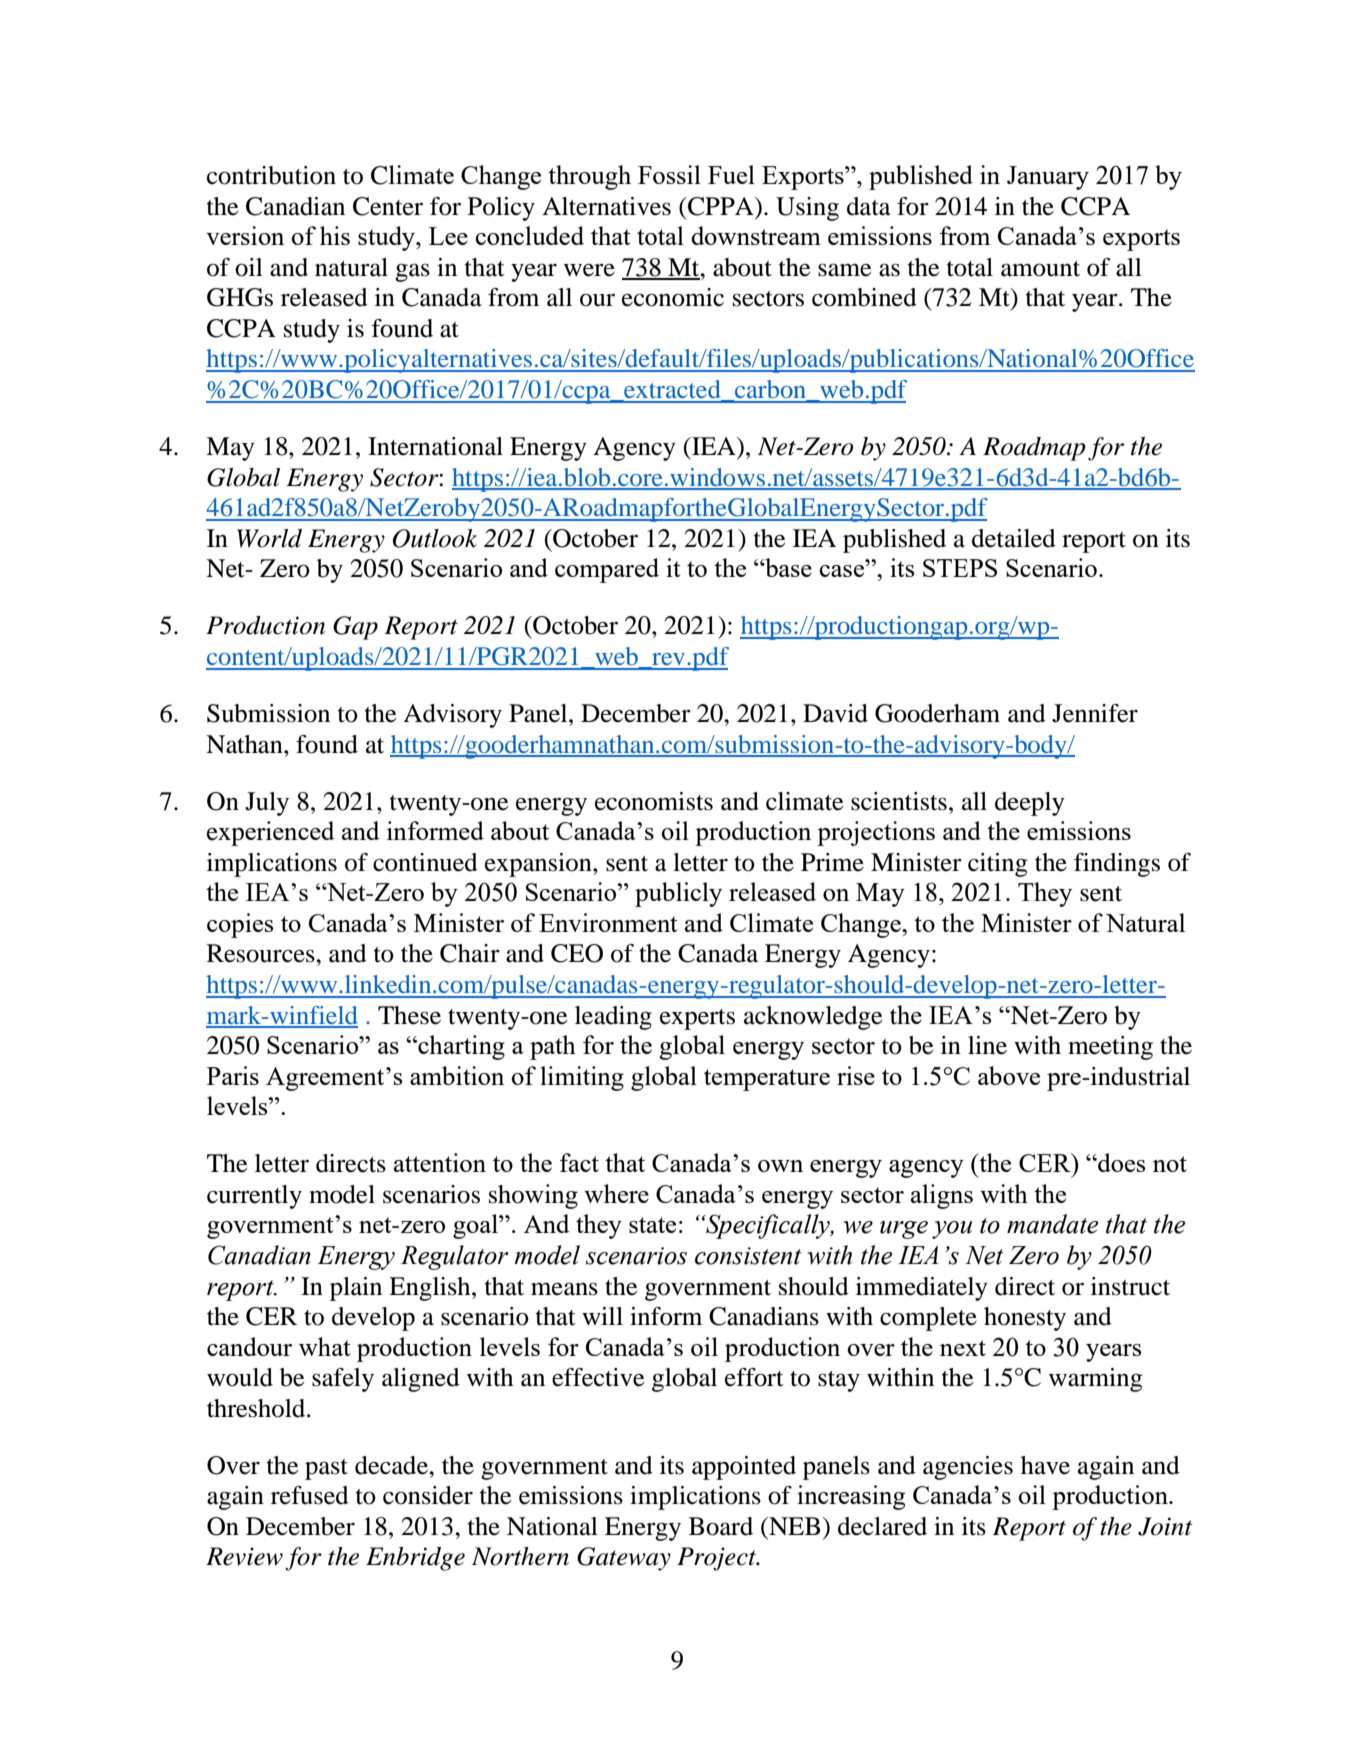 The height and width of the document is (1753, 1355). I want to click on refused, so click(310, 1495).
